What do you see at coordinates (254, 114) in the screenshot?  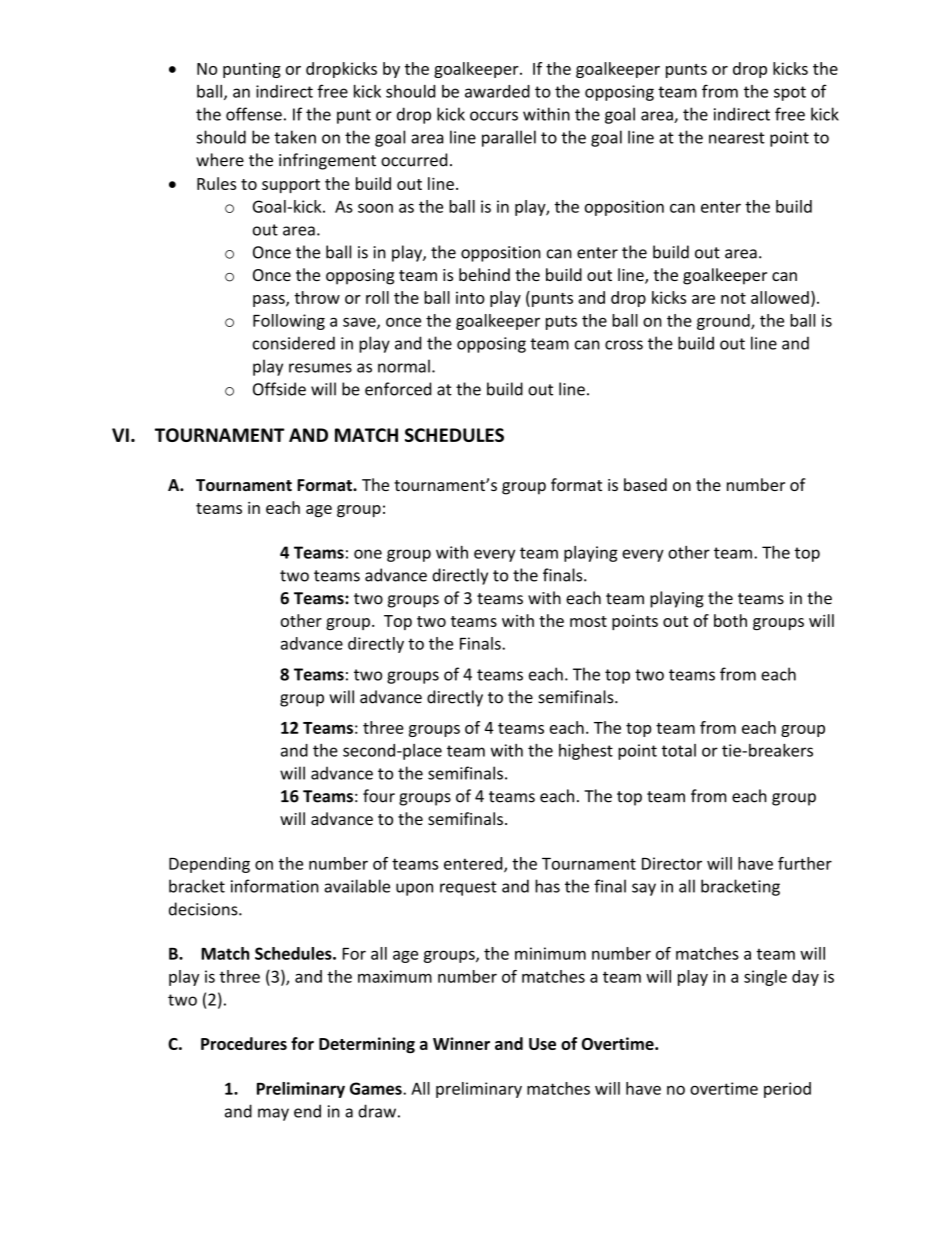 I see `offense` at bounding box center [254, 114].
